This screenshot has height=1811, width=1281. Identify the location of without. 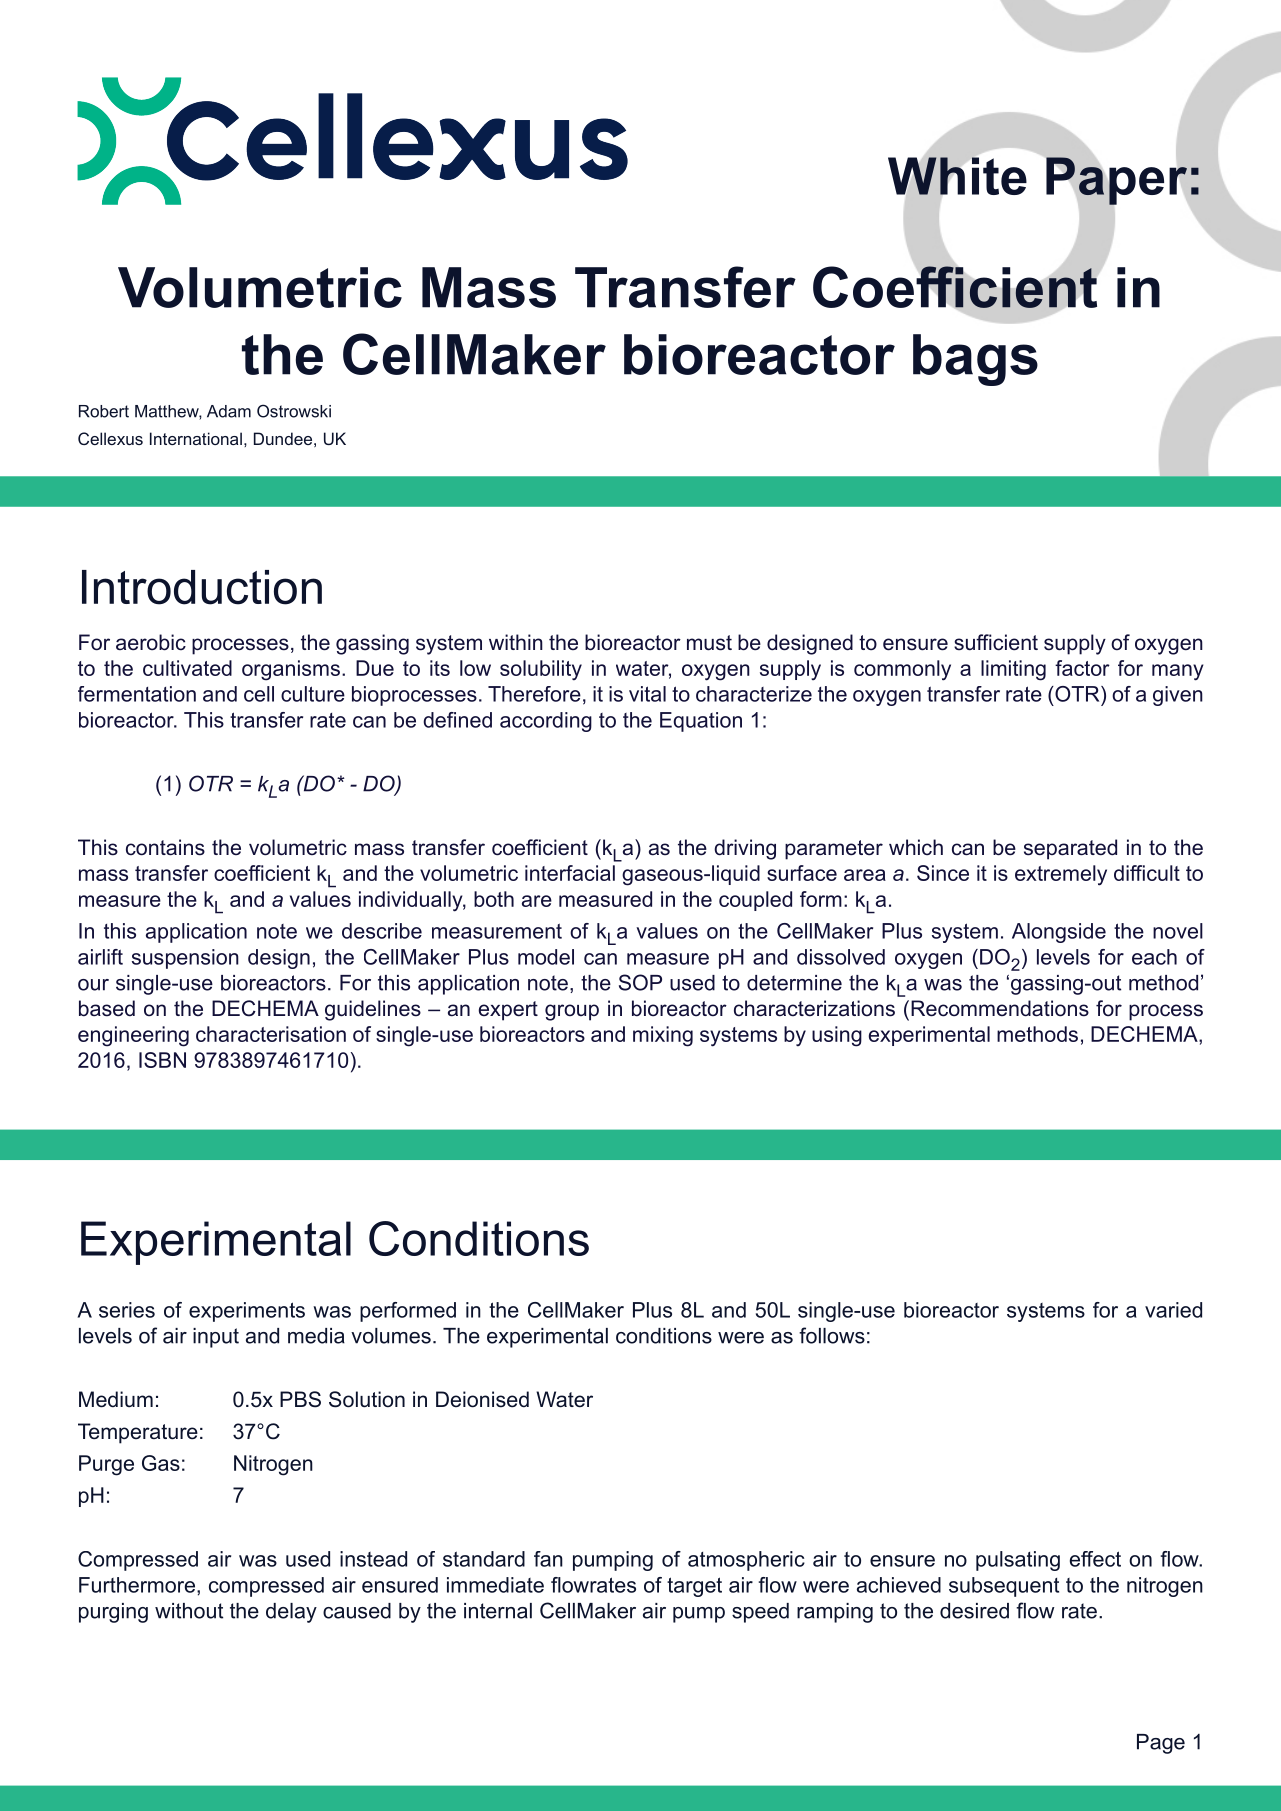
(189, 1611).
